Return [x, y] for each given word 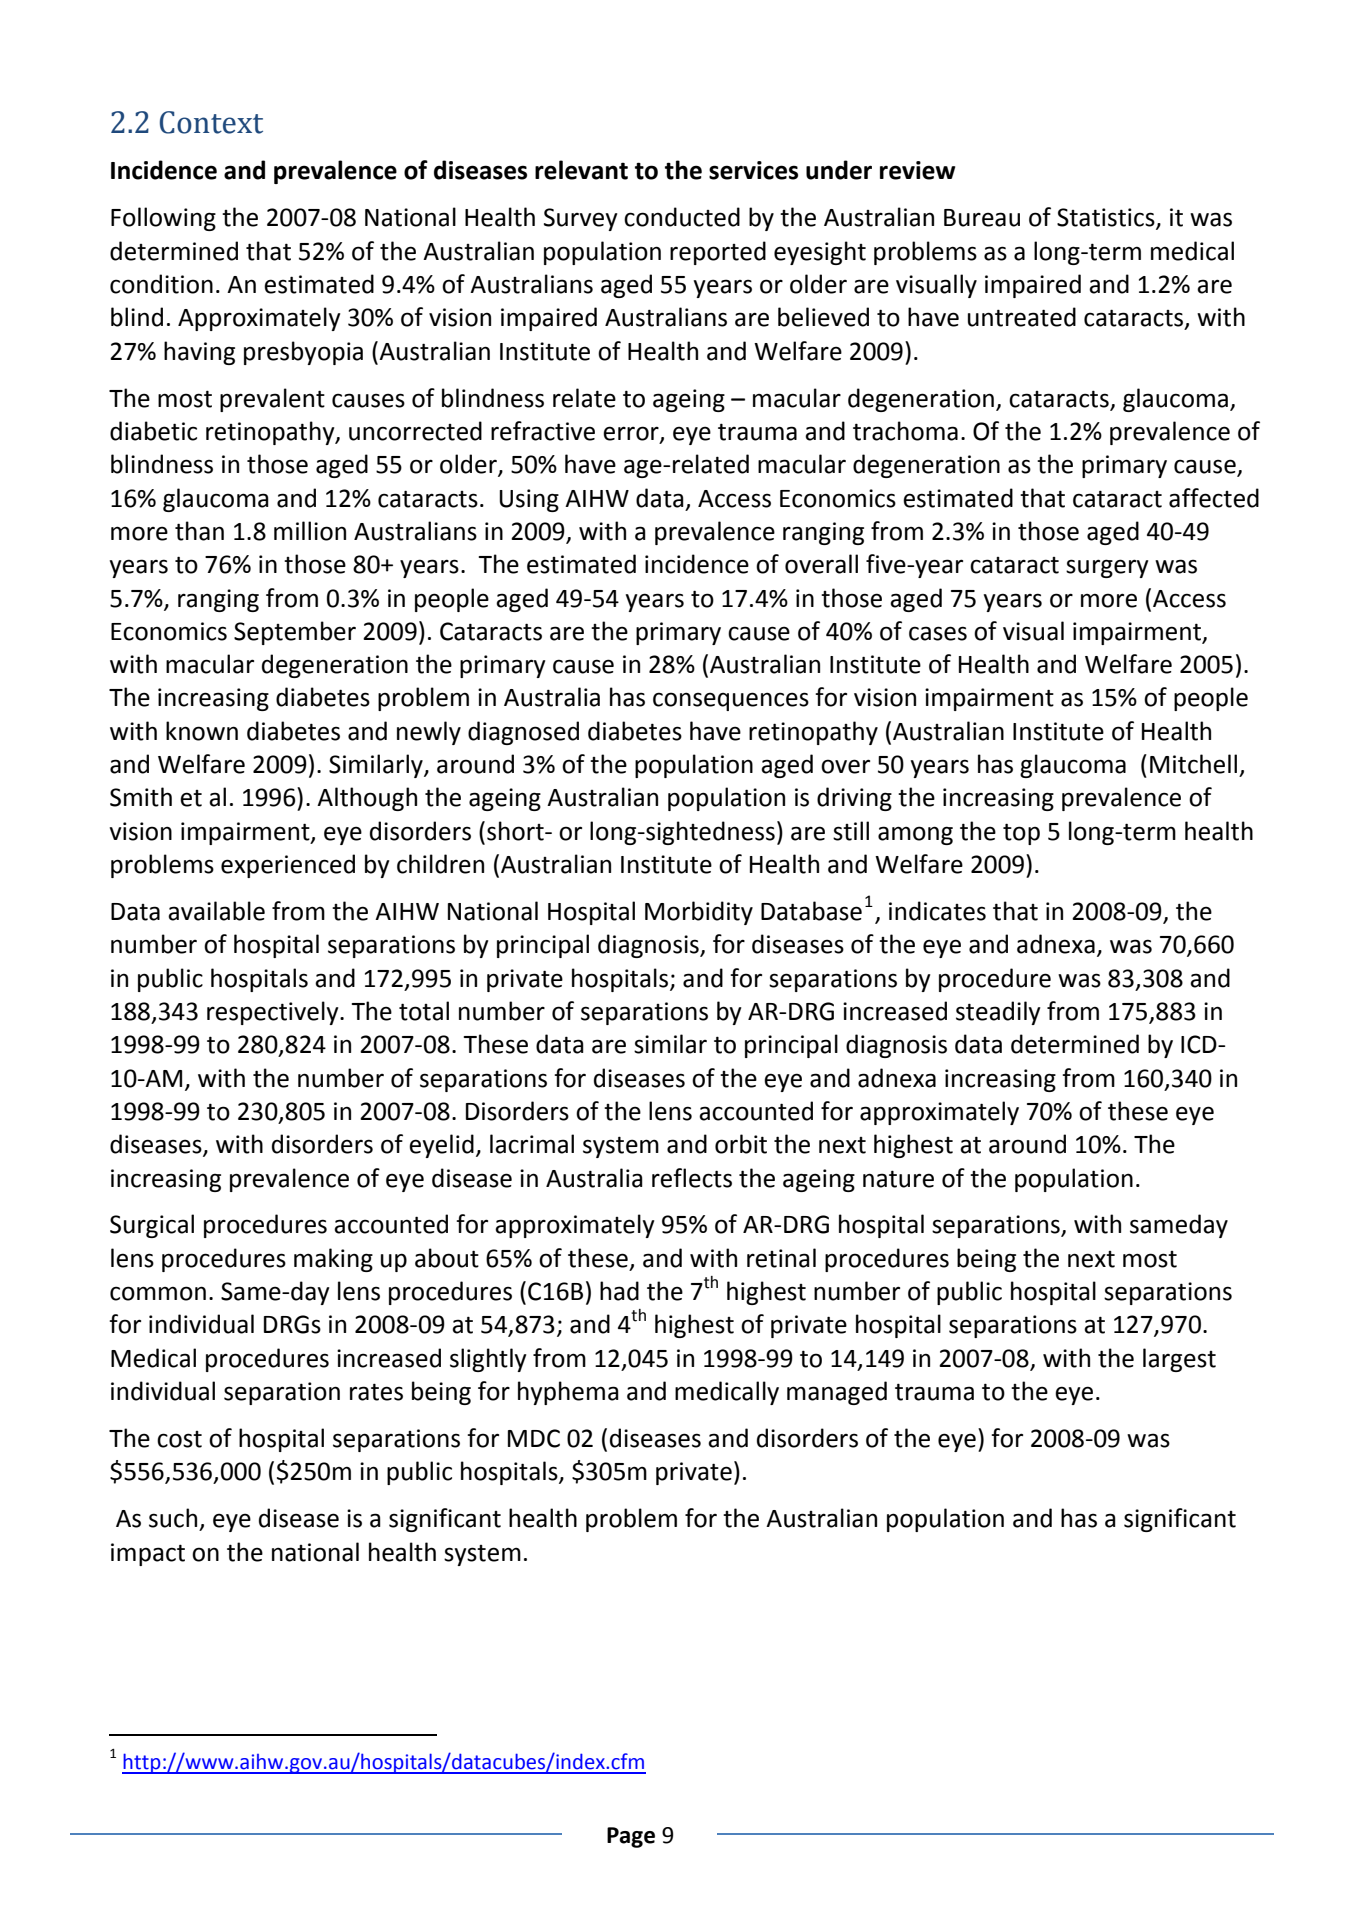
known [202, 731]
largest [1179, 1360]
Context [211, 122]
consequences [731, 701]
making [333, 1260]
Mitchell [1193, 764]
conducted [682, 217]
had [619, 1291]
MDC [534, 1438]
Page [631, 1837]
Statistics [1107, 218]
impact [148, 1554]
